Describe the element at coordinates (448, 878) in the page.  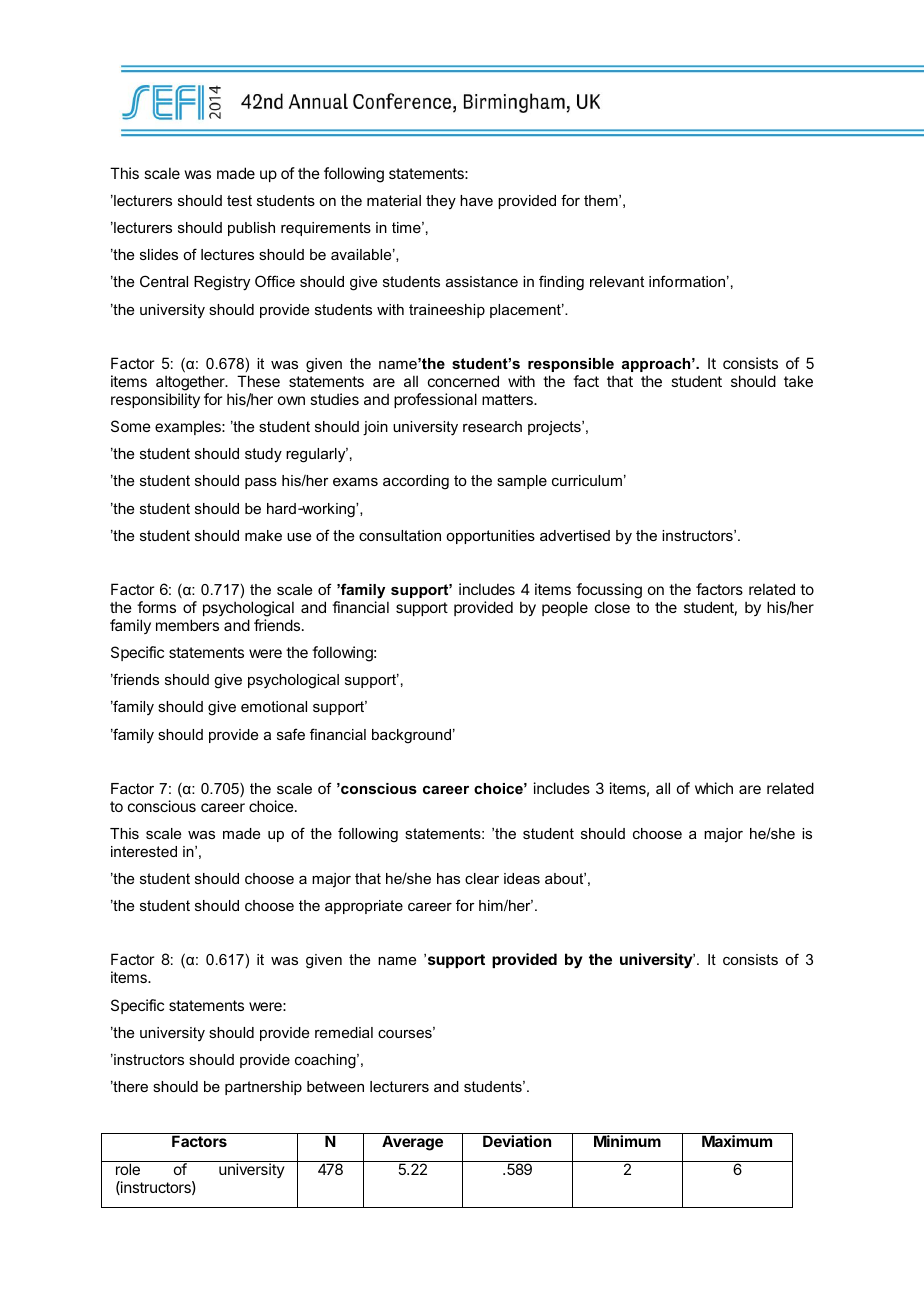
I see `has` at that location.
